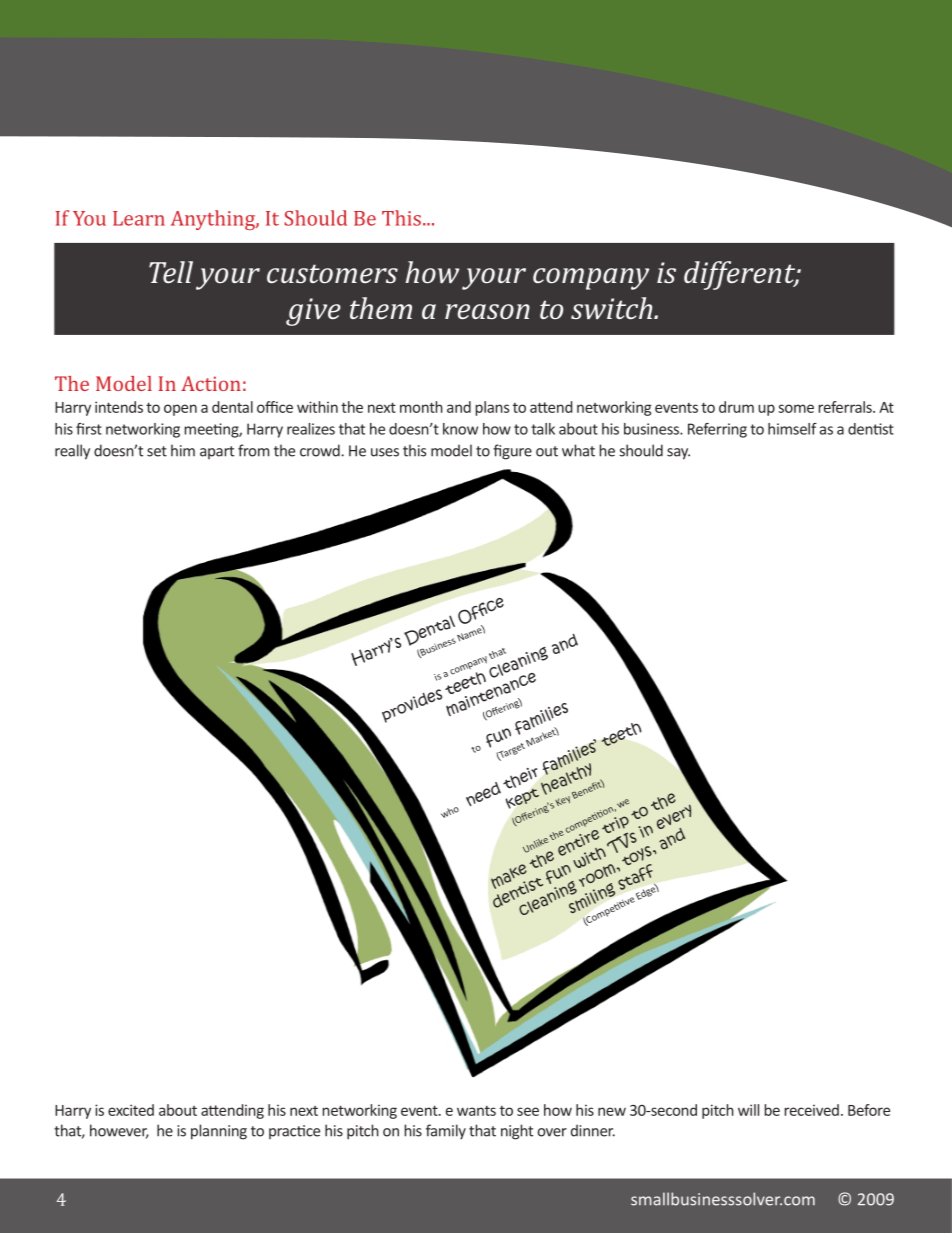  Describe the element at coordinates (811, 1110) in the image. I see `received` at that location.
